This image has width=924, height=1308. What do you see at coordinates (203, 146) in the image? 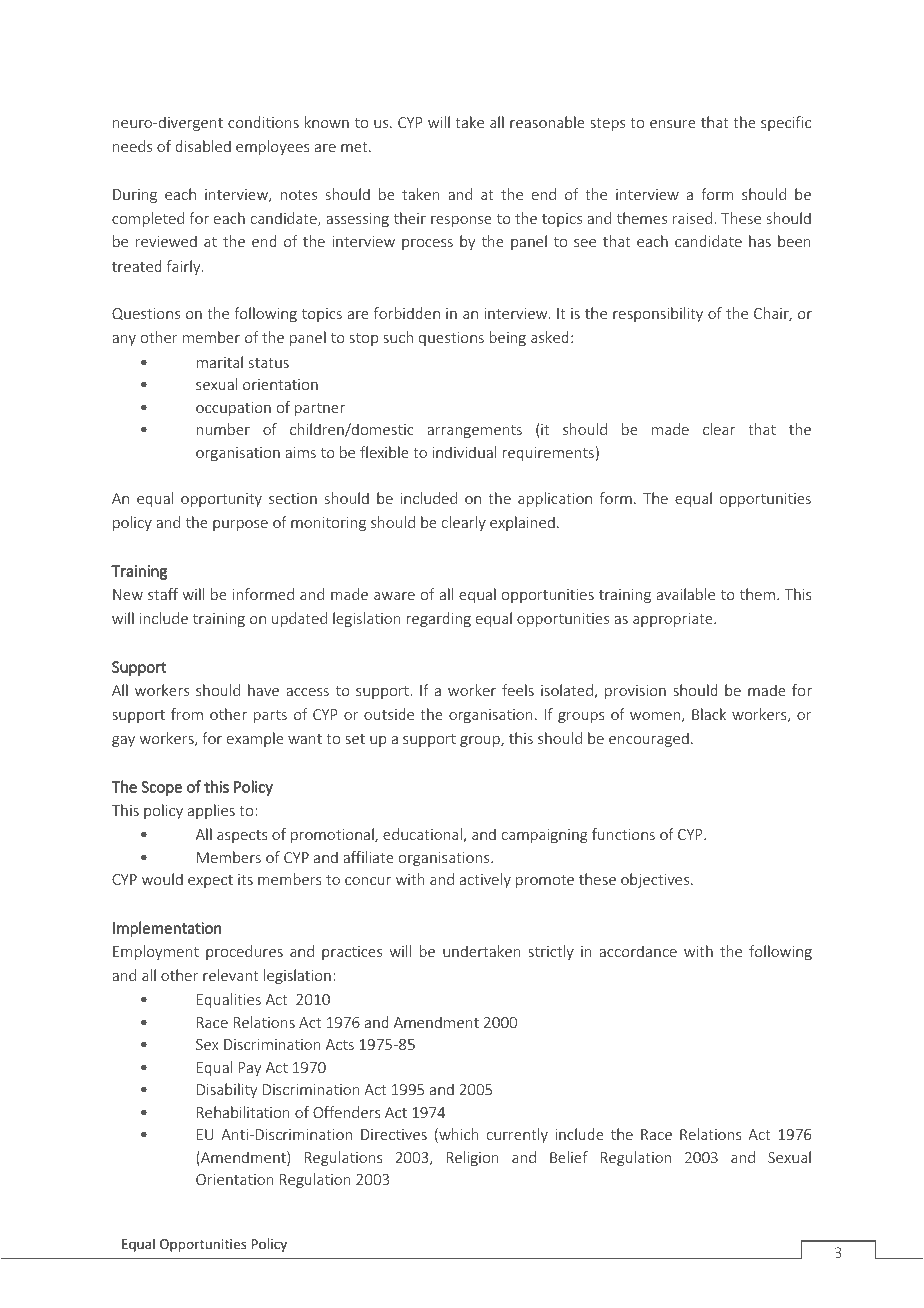
I see `disabled` at bounding box center [203, 146].
